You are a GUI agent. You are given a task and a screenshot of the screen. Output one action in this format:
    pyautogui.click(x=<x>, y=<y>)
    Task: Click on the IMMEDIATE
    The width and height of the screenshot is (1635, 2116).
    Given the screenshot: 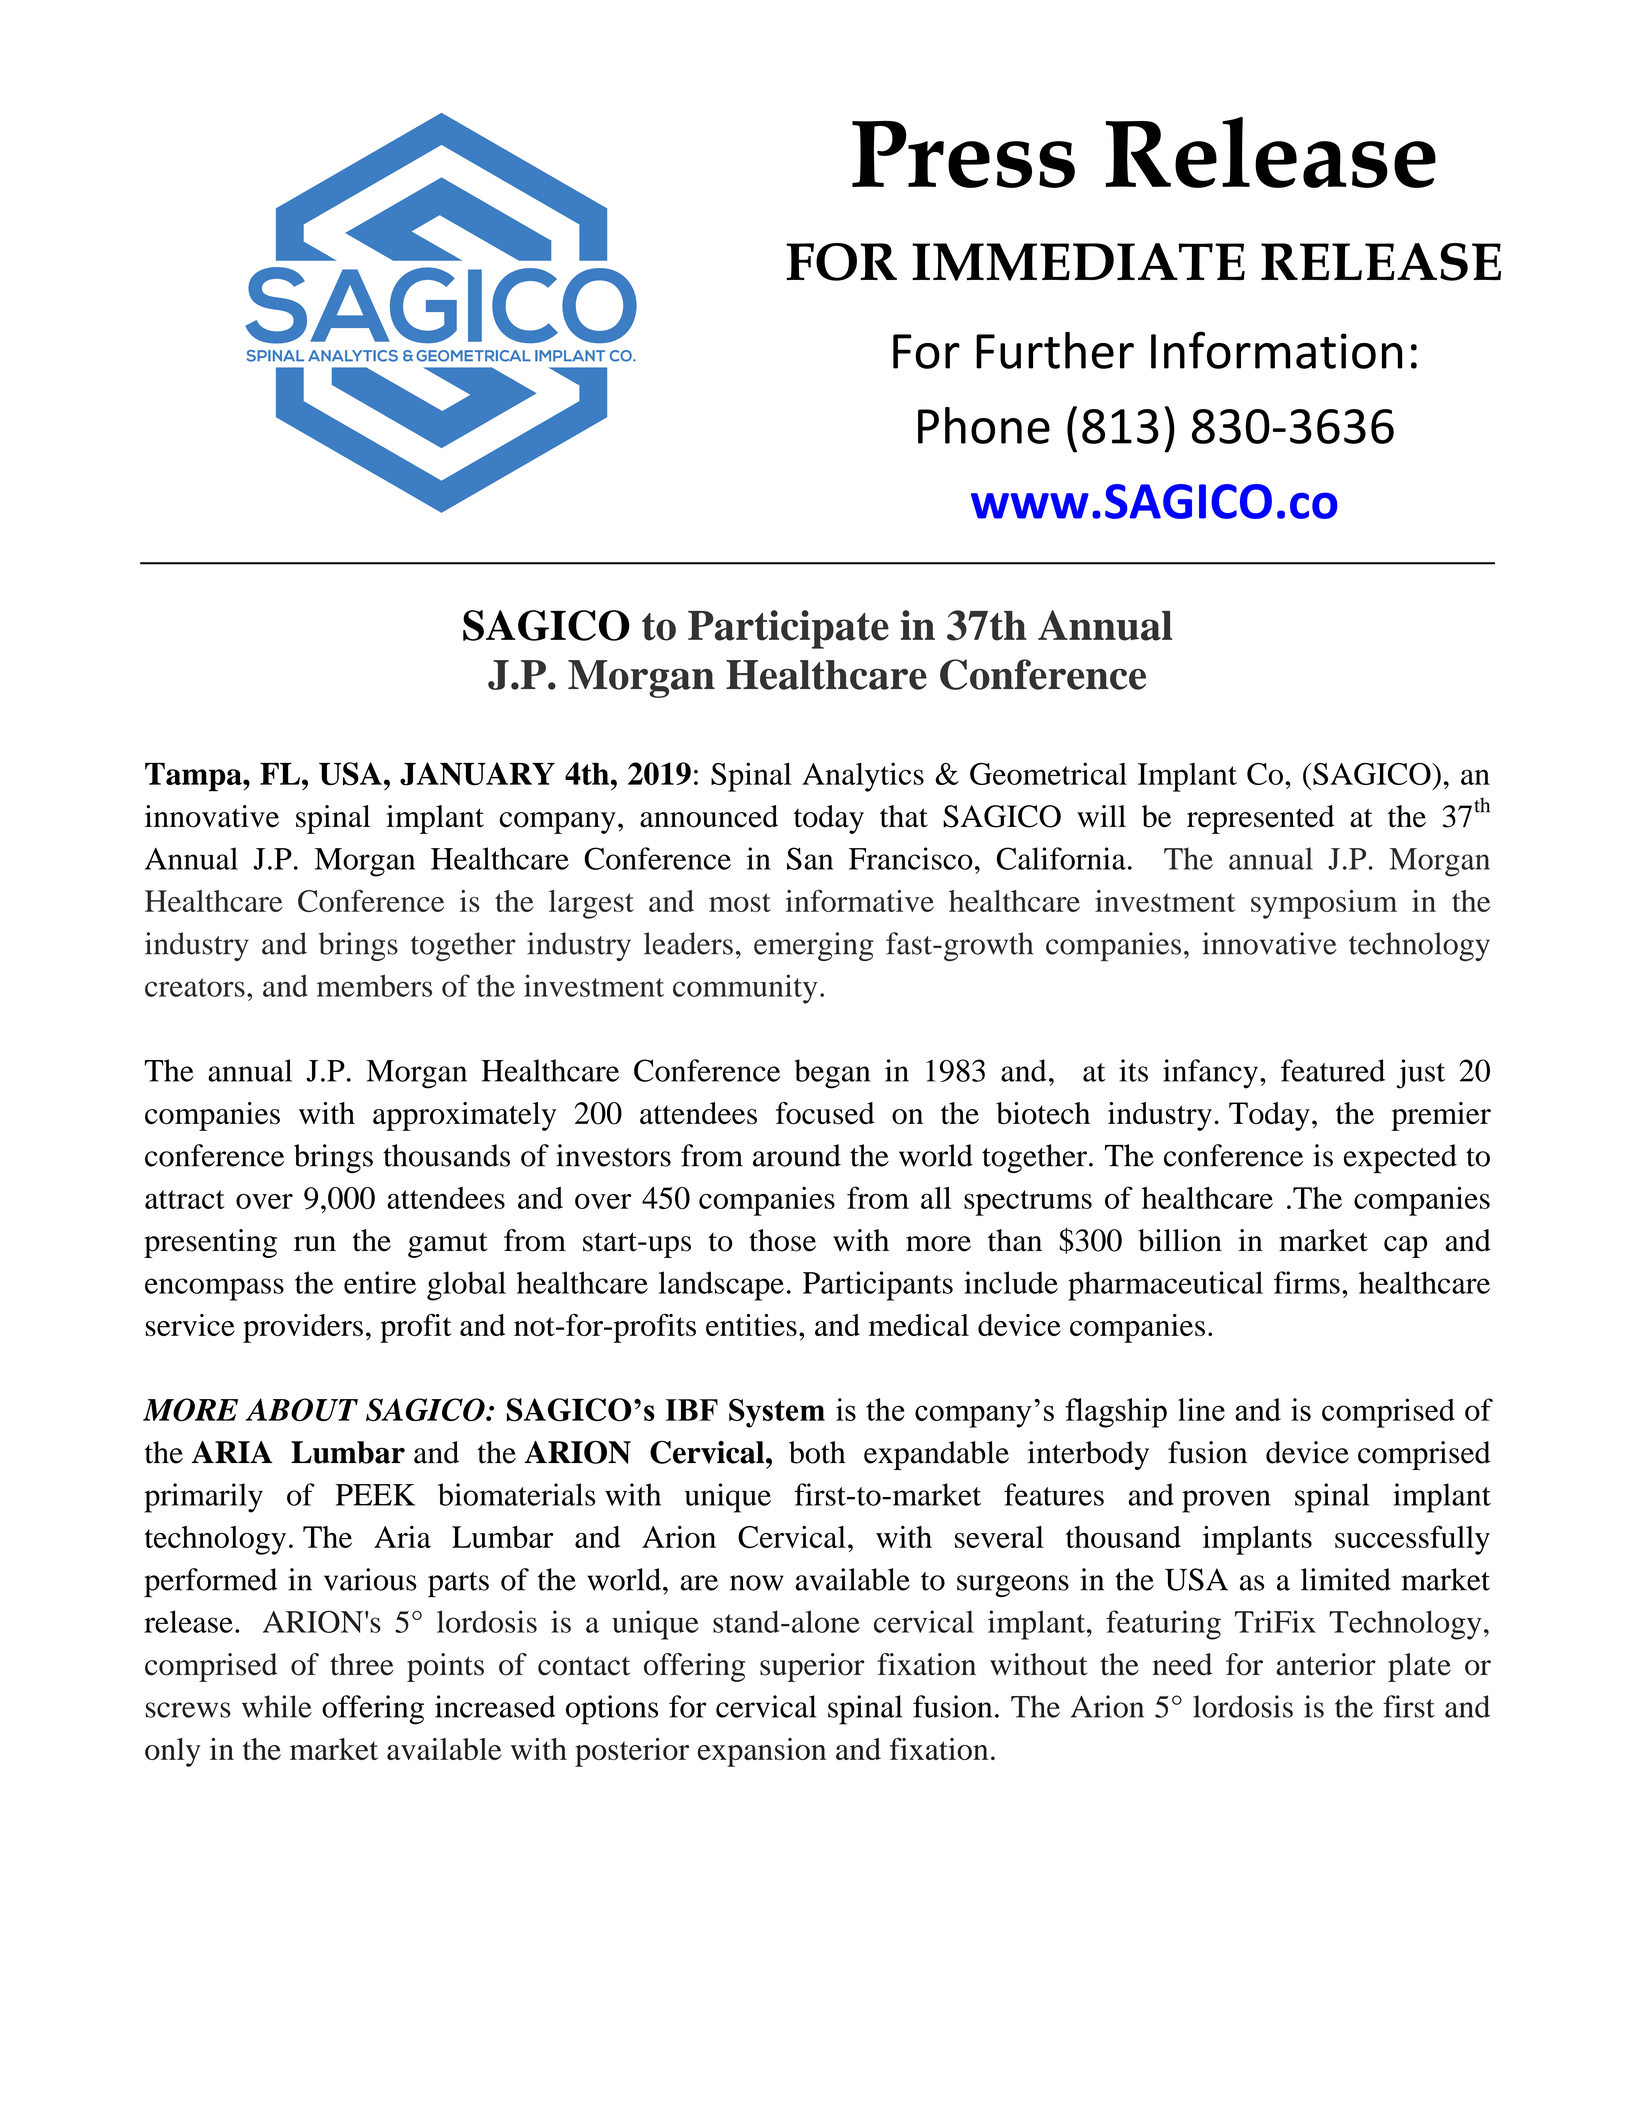 What is the action you would take?
    pyautogui.click(x=1078, y=262)
